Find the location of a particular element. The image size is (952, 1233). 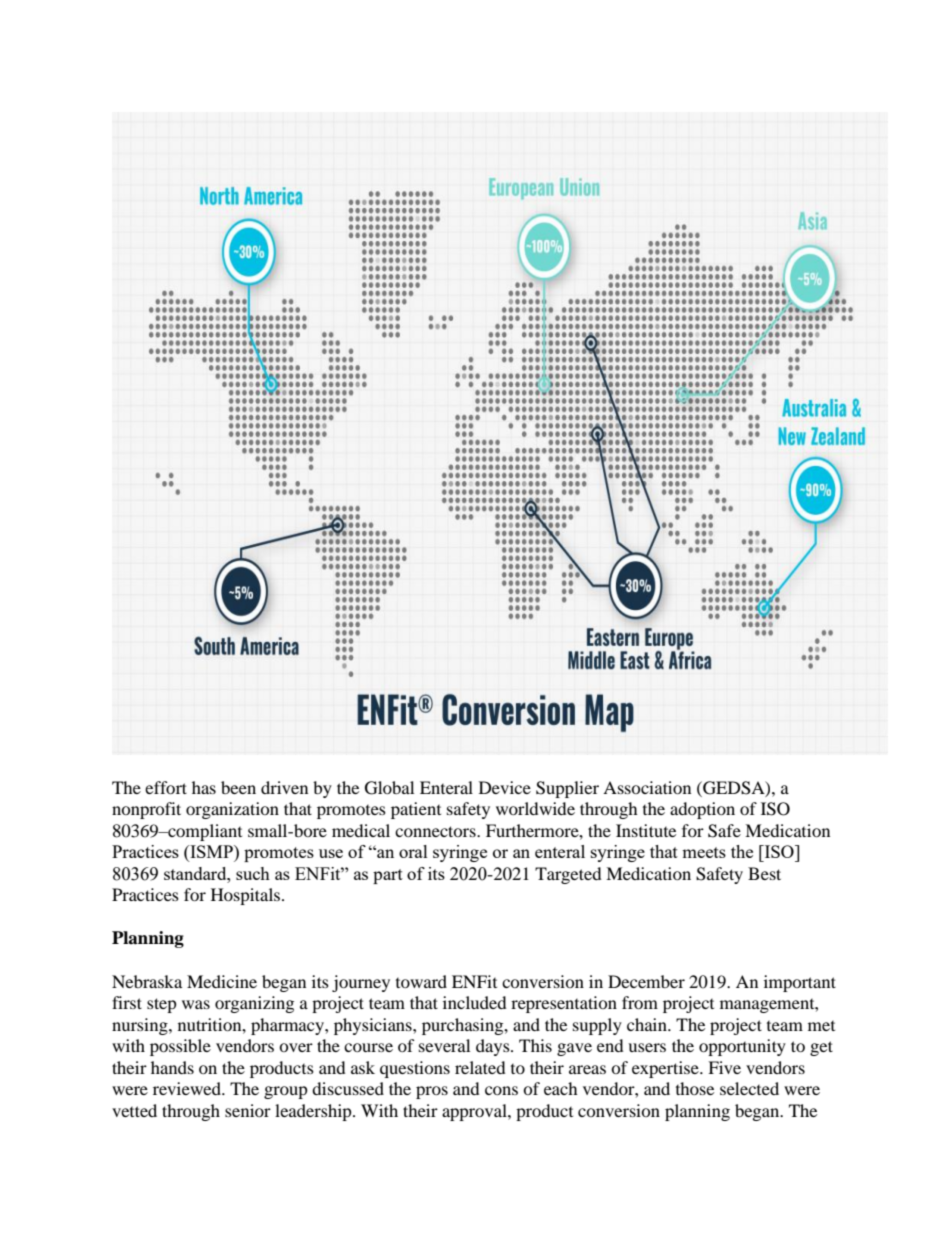

senior is located at coordinates (248, 1110).
